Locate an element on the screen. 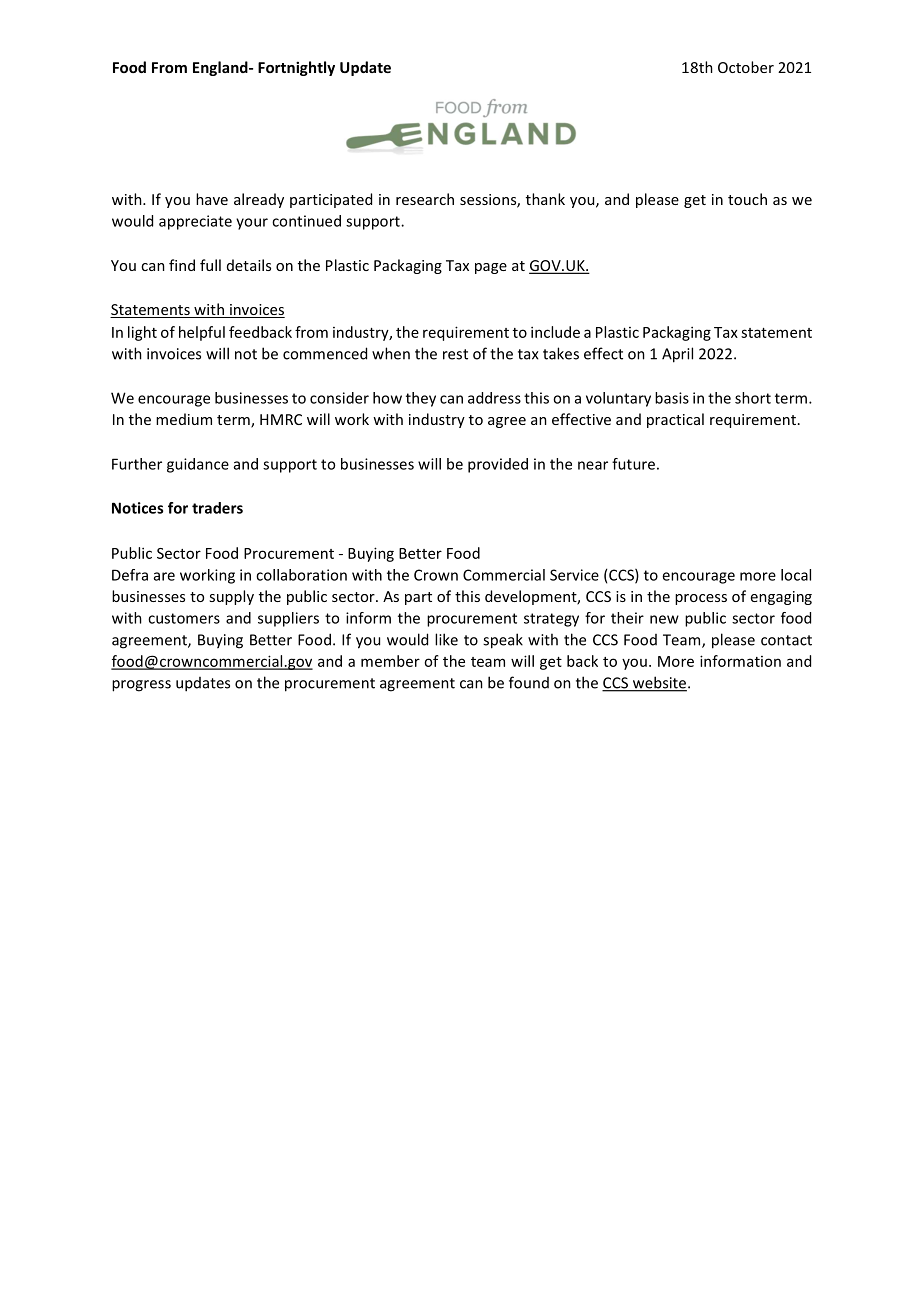 This screenshot has height=1308, width=924. appreciate is located at coordinates (195, 222).
